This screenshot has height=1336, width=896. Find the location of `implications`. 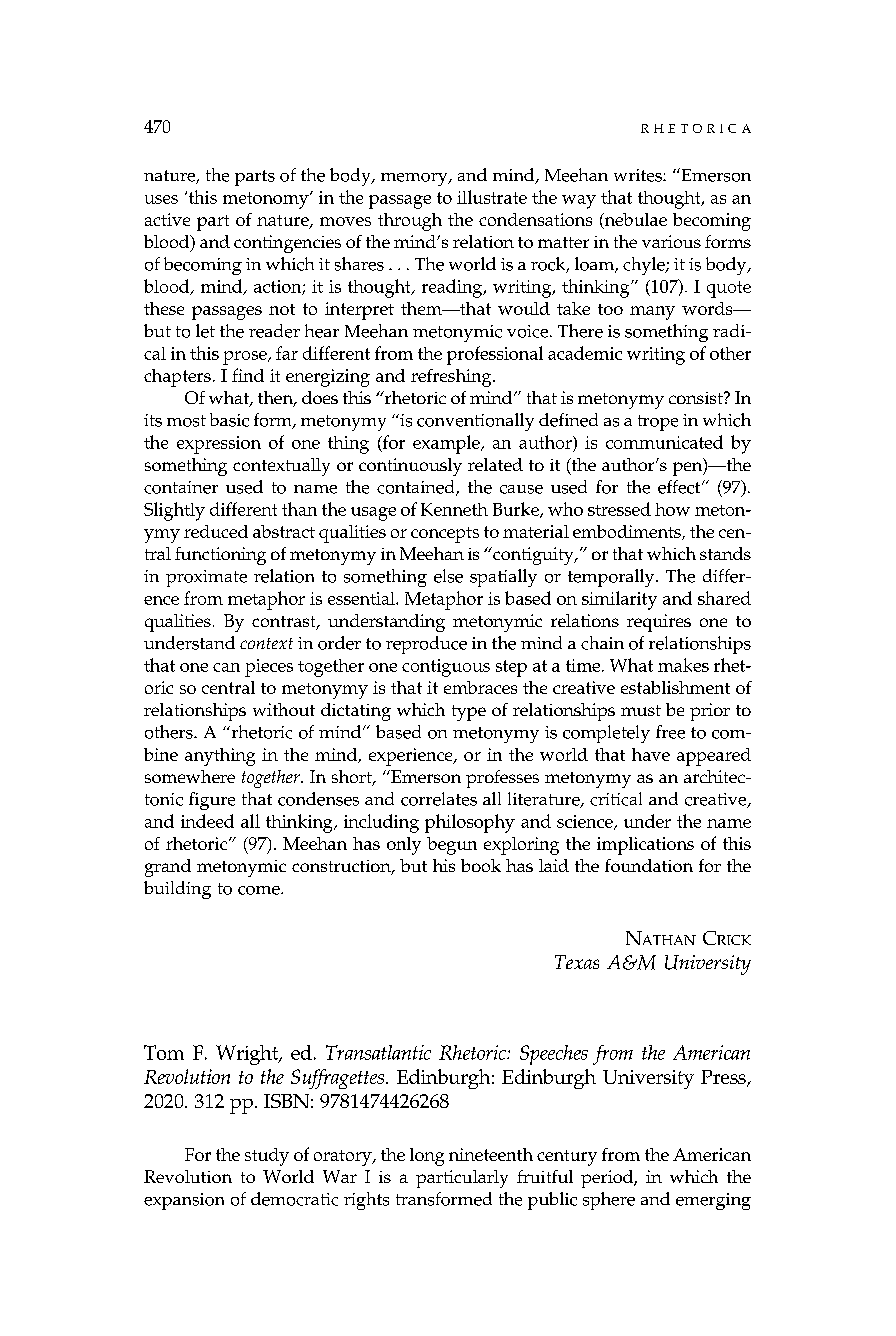

implications is located at coordinates (645, 846).
